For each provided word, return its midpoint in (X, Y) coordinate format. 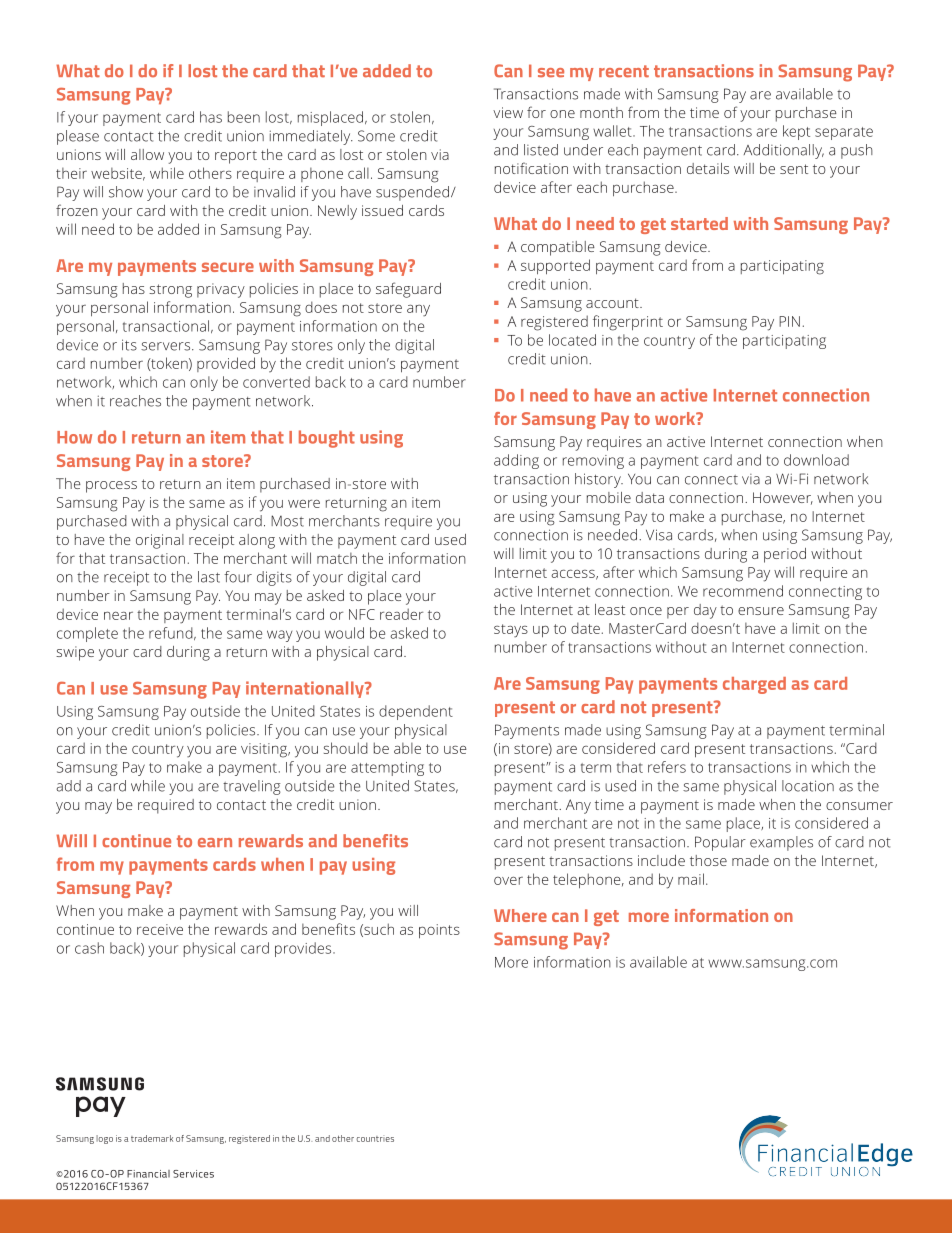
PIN (789, 321)
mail (691, 879)
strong (170, 291)
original (160, 541)
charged (754, 685)
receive (160, 929)
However (783, 498)
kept (796, 132)
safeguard (408, 290)
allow (147, 154)
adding (516, 461)
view (508, 112)
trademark (152, 1138)
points (439, 931)
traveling (252, 787)
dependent (416, 712)
